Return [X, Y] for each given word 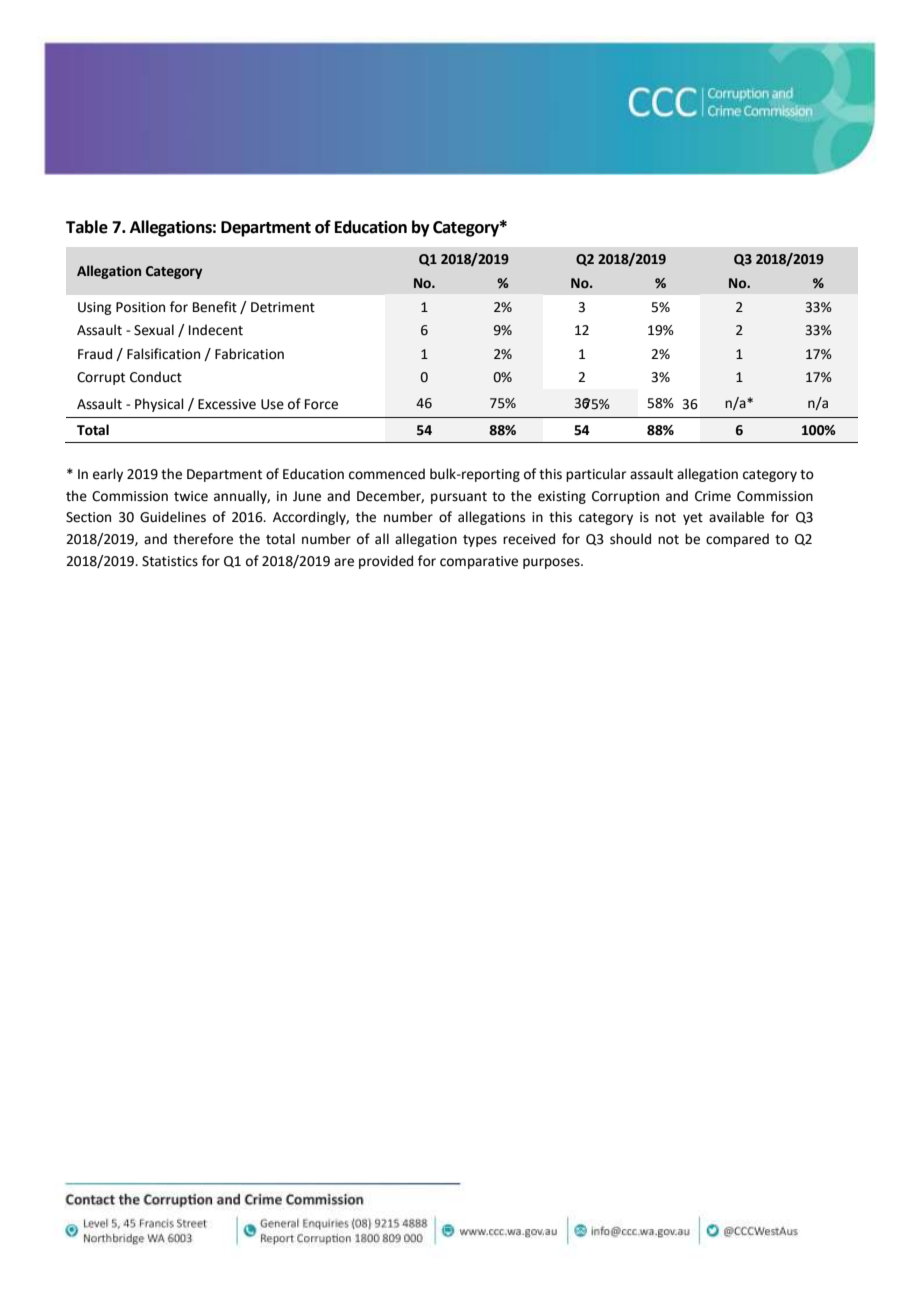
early [108, 475]
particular [596, 475]
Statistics [170, 561]
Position [140, 307]
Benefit [215, 307]
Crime [713, 496]
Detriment [283, 307]
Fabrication [249, 354]
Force [321, 404]
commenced [387, 474]
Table [87, 227]
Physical [159, 405]
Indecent [216, 330]
